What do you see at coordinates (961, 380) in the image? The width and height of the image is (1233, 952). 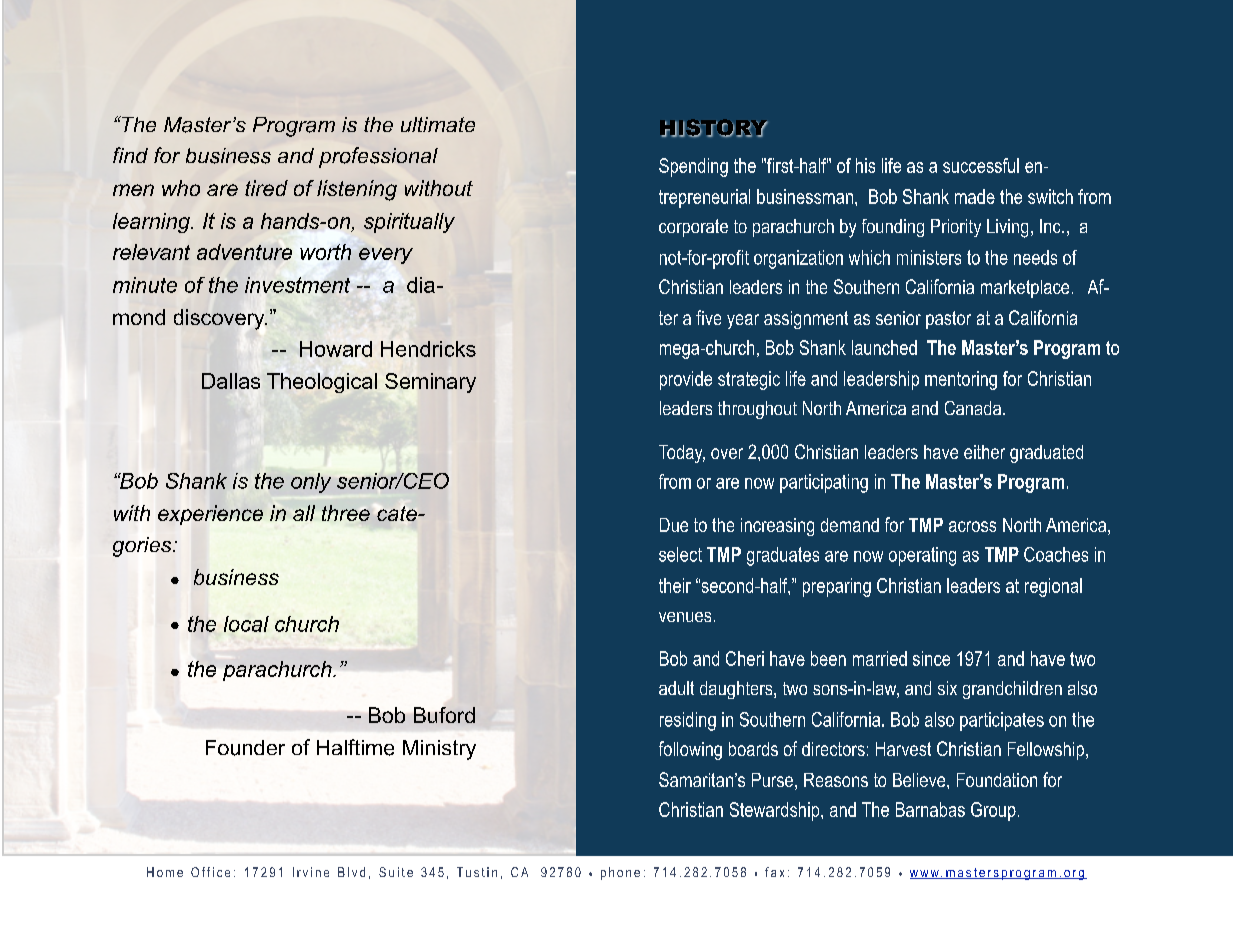 I see `mentoring` at bounding box center [961, 380].
